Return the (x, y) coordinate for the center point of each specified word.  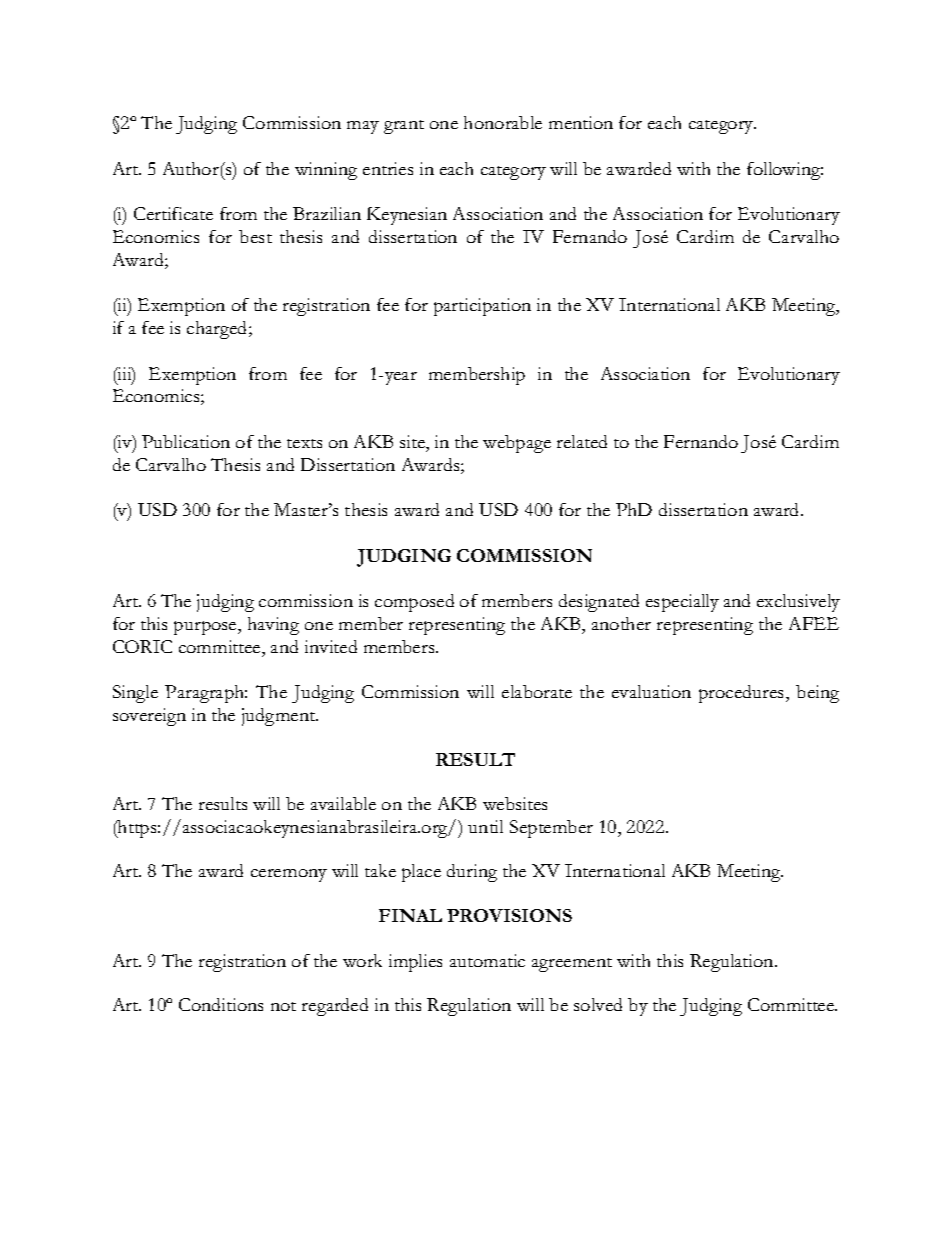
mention (581, 122)
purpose (206, 628)
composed (414, 603)
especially (682, 603)
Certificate (173, 213)
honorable (503, 122)
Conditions (221, 1004)
